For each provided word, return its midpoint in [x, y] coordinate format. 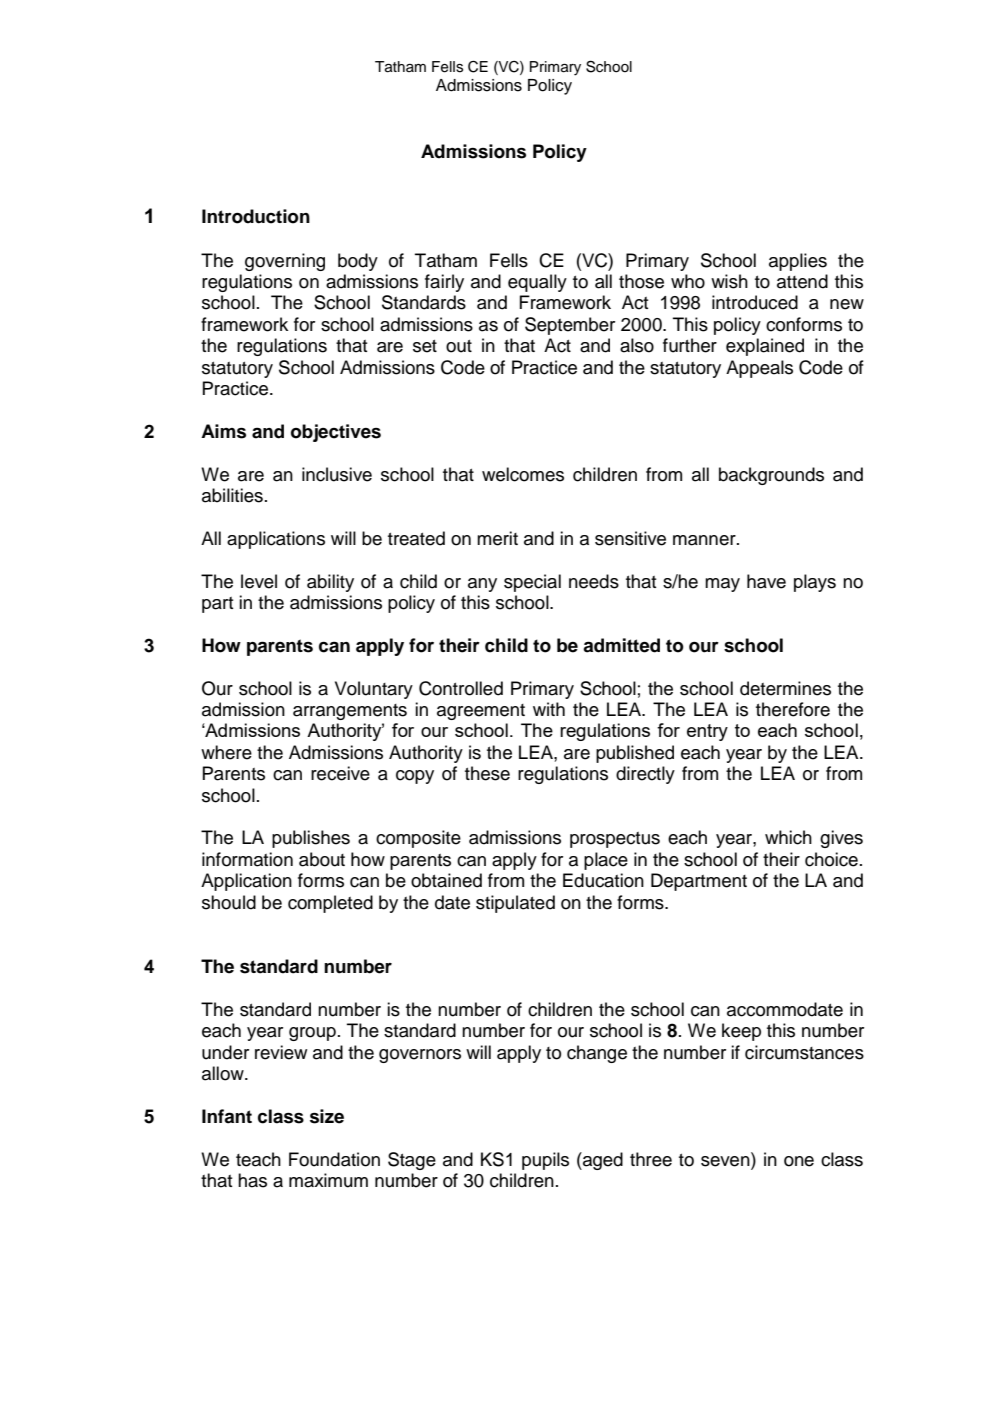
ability [330, 583]
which [788, 837]
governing [285, 262]
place [606, 861]
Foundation [334, 1159]
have [766, 581]
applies [798, 262]
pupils [545, 1161]
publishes [311, 839]
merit [497, 538]
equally [537, 283]
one [799, 1161]
